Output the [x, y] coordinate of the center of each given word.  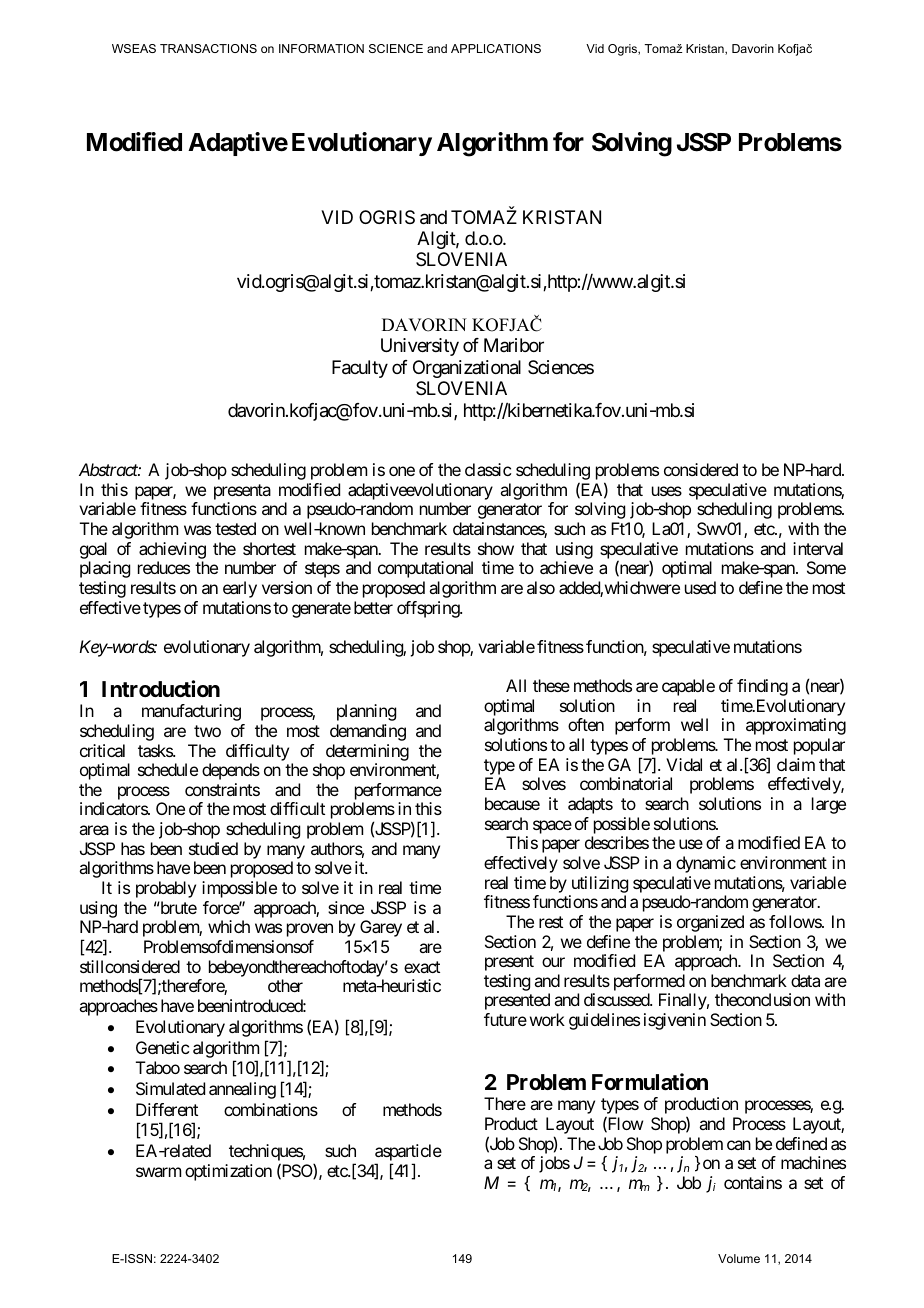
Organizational [467, 369]
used [700, 587]
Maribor [514, 345]
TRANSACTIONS [208, 48]
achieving [172, 550]
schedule [168, 769]
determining [367, 752]
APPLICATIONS [496, 48]
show [496, 548]
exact [422, 967]
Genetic [162, 1047]
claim [796, 764]
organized [710, 923]
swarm [158, 1172]
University [420, 347]
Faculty [360, 369]
